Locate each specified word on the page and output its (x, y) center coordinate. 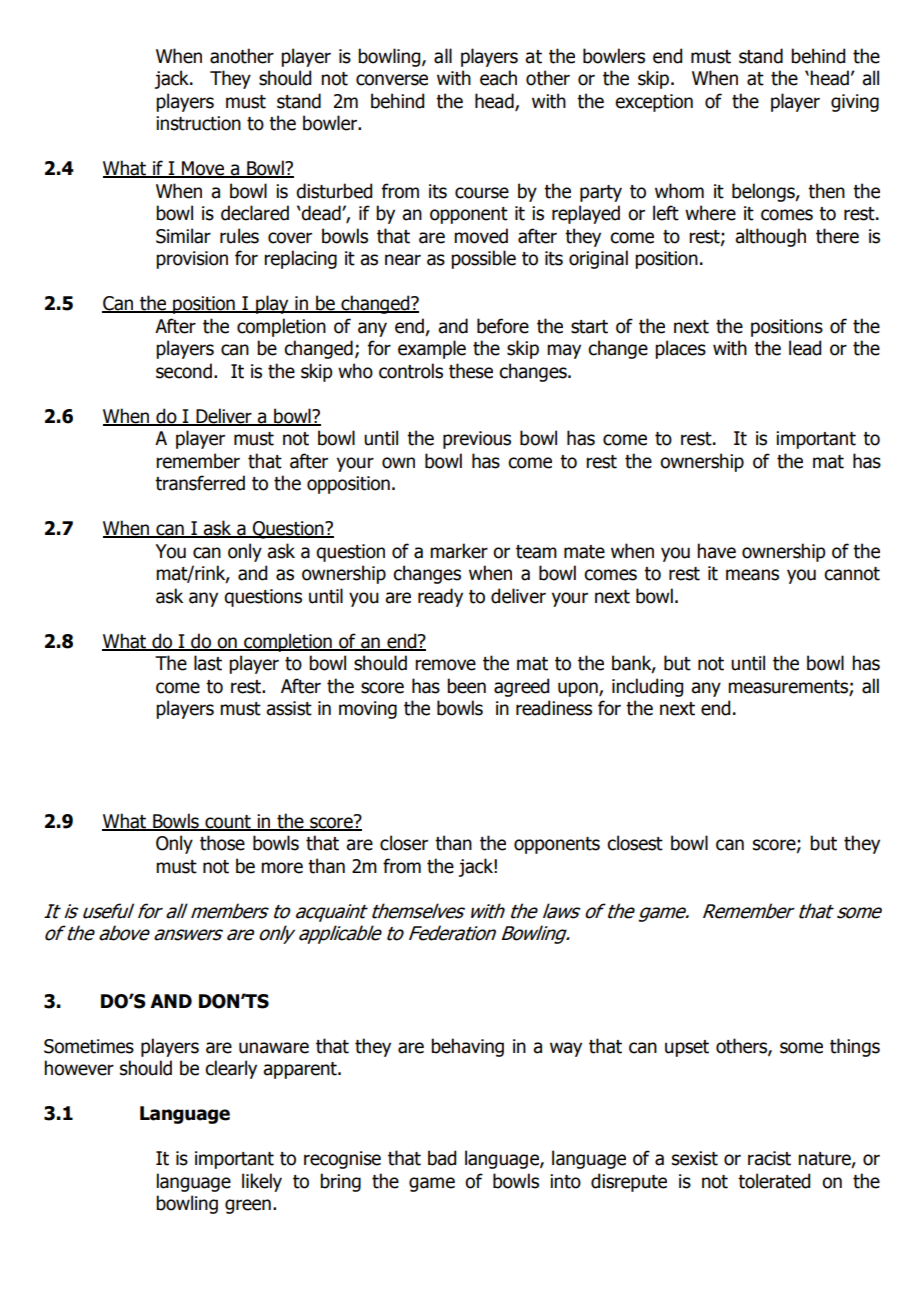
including (647, 687)
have (716, 551)
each (498, 78)
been (466, 686)
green (248, 1206)
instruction (198, 123)
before (503, 326)
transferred (200, 483)
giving (855, 103)
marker (459, 551)
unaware (274, 1048)
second (184, 371)
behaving (467, 1047)
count (228, 822)
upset (687, 1048)
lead (805, 348)
